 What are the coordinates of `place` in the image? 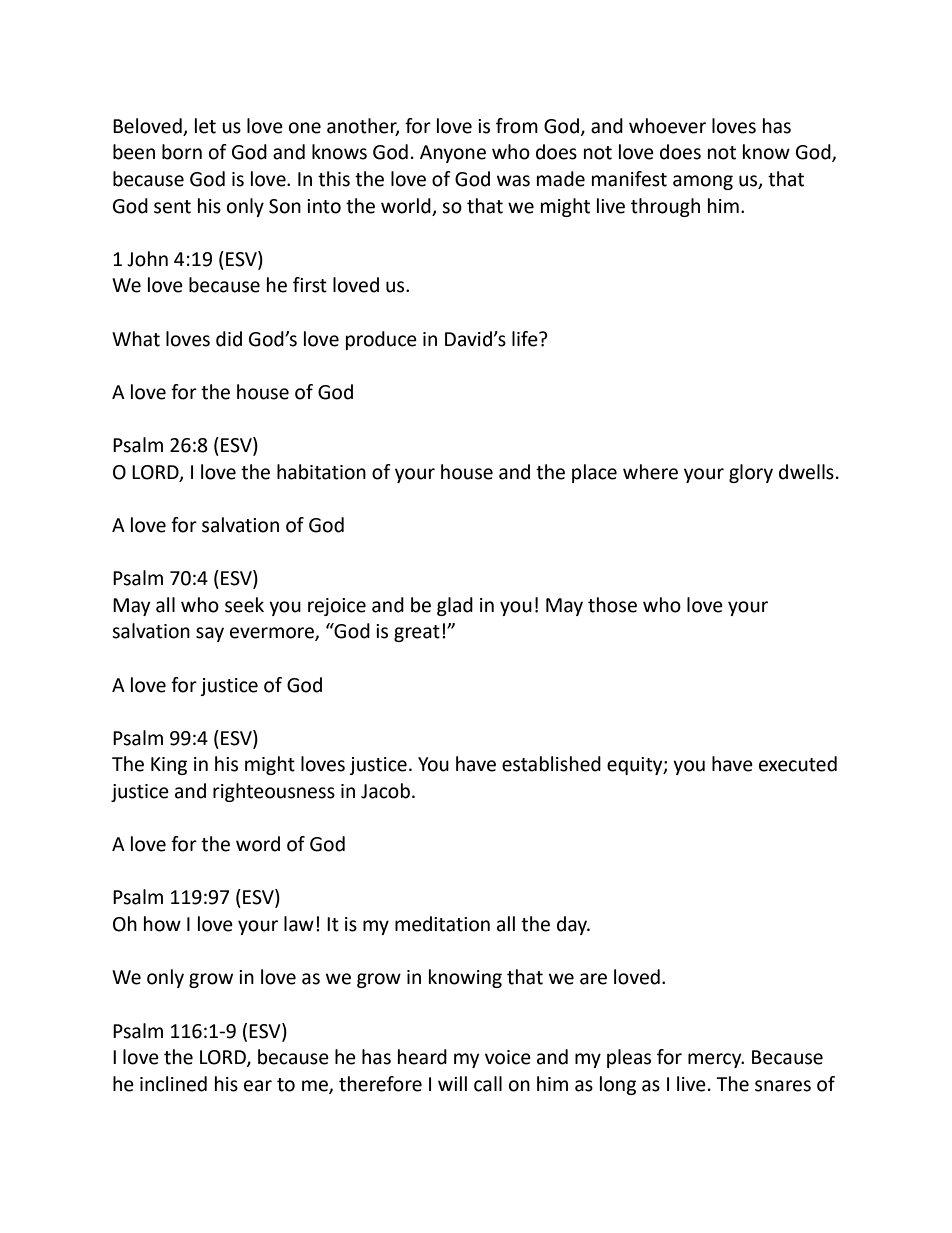 It's located at (594, 473).
